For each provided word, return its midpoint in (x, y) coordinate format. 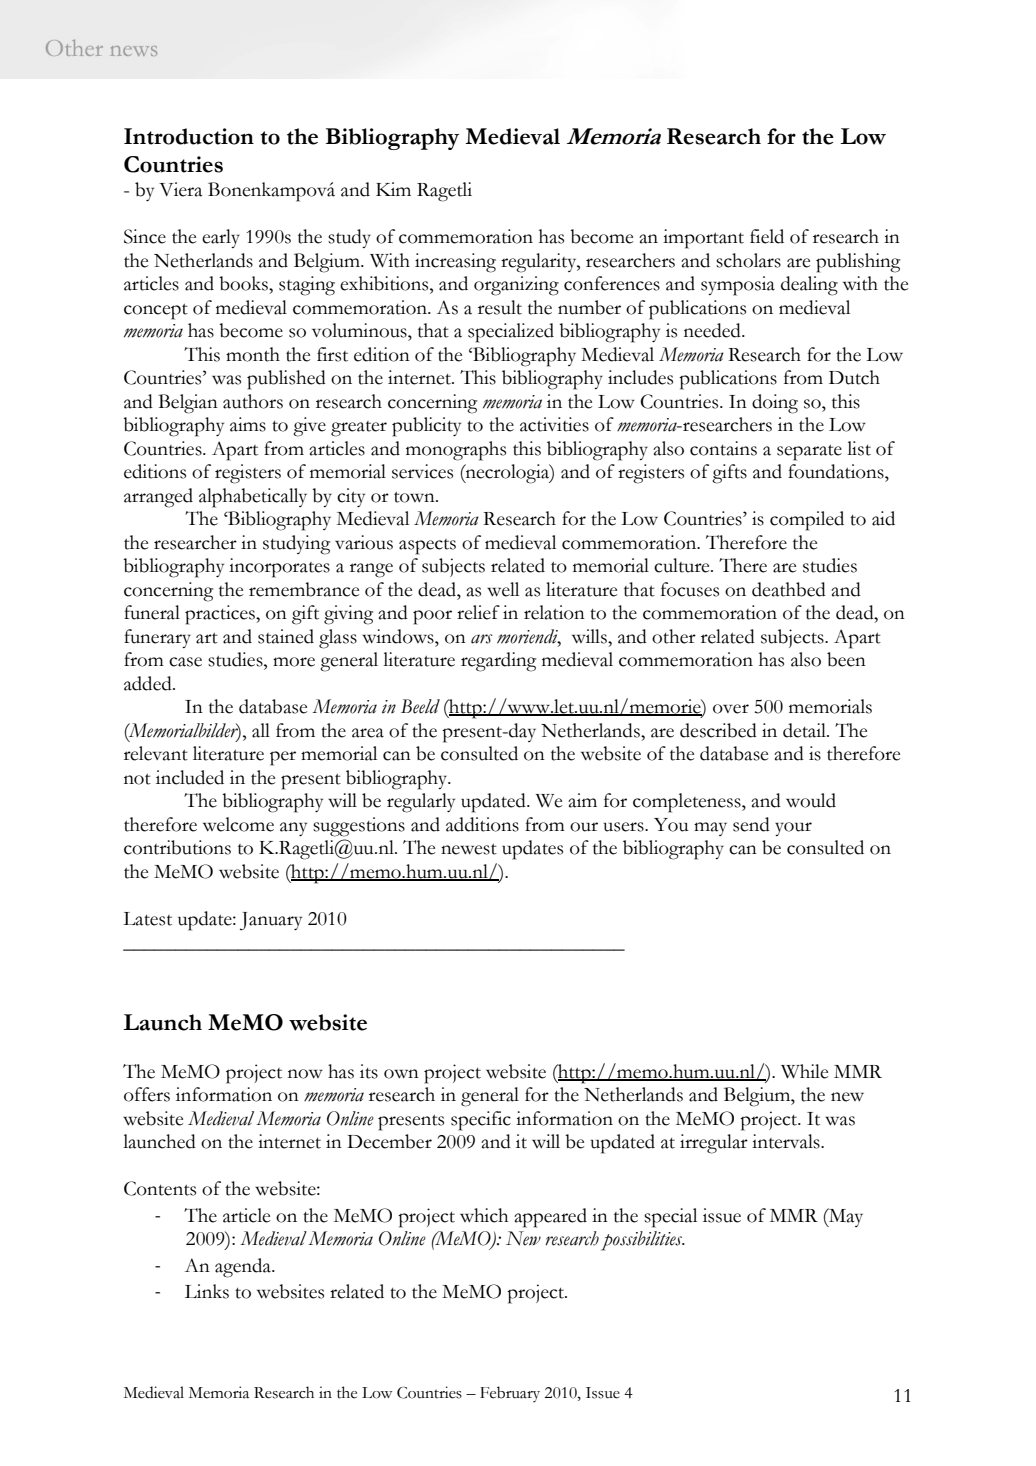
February (510, 1394)
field (767, 236)
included (190, 777)
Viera (180, 189)
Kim (393, 189)
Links (207, 1291)
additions (482, 824)
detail (805, 730)
